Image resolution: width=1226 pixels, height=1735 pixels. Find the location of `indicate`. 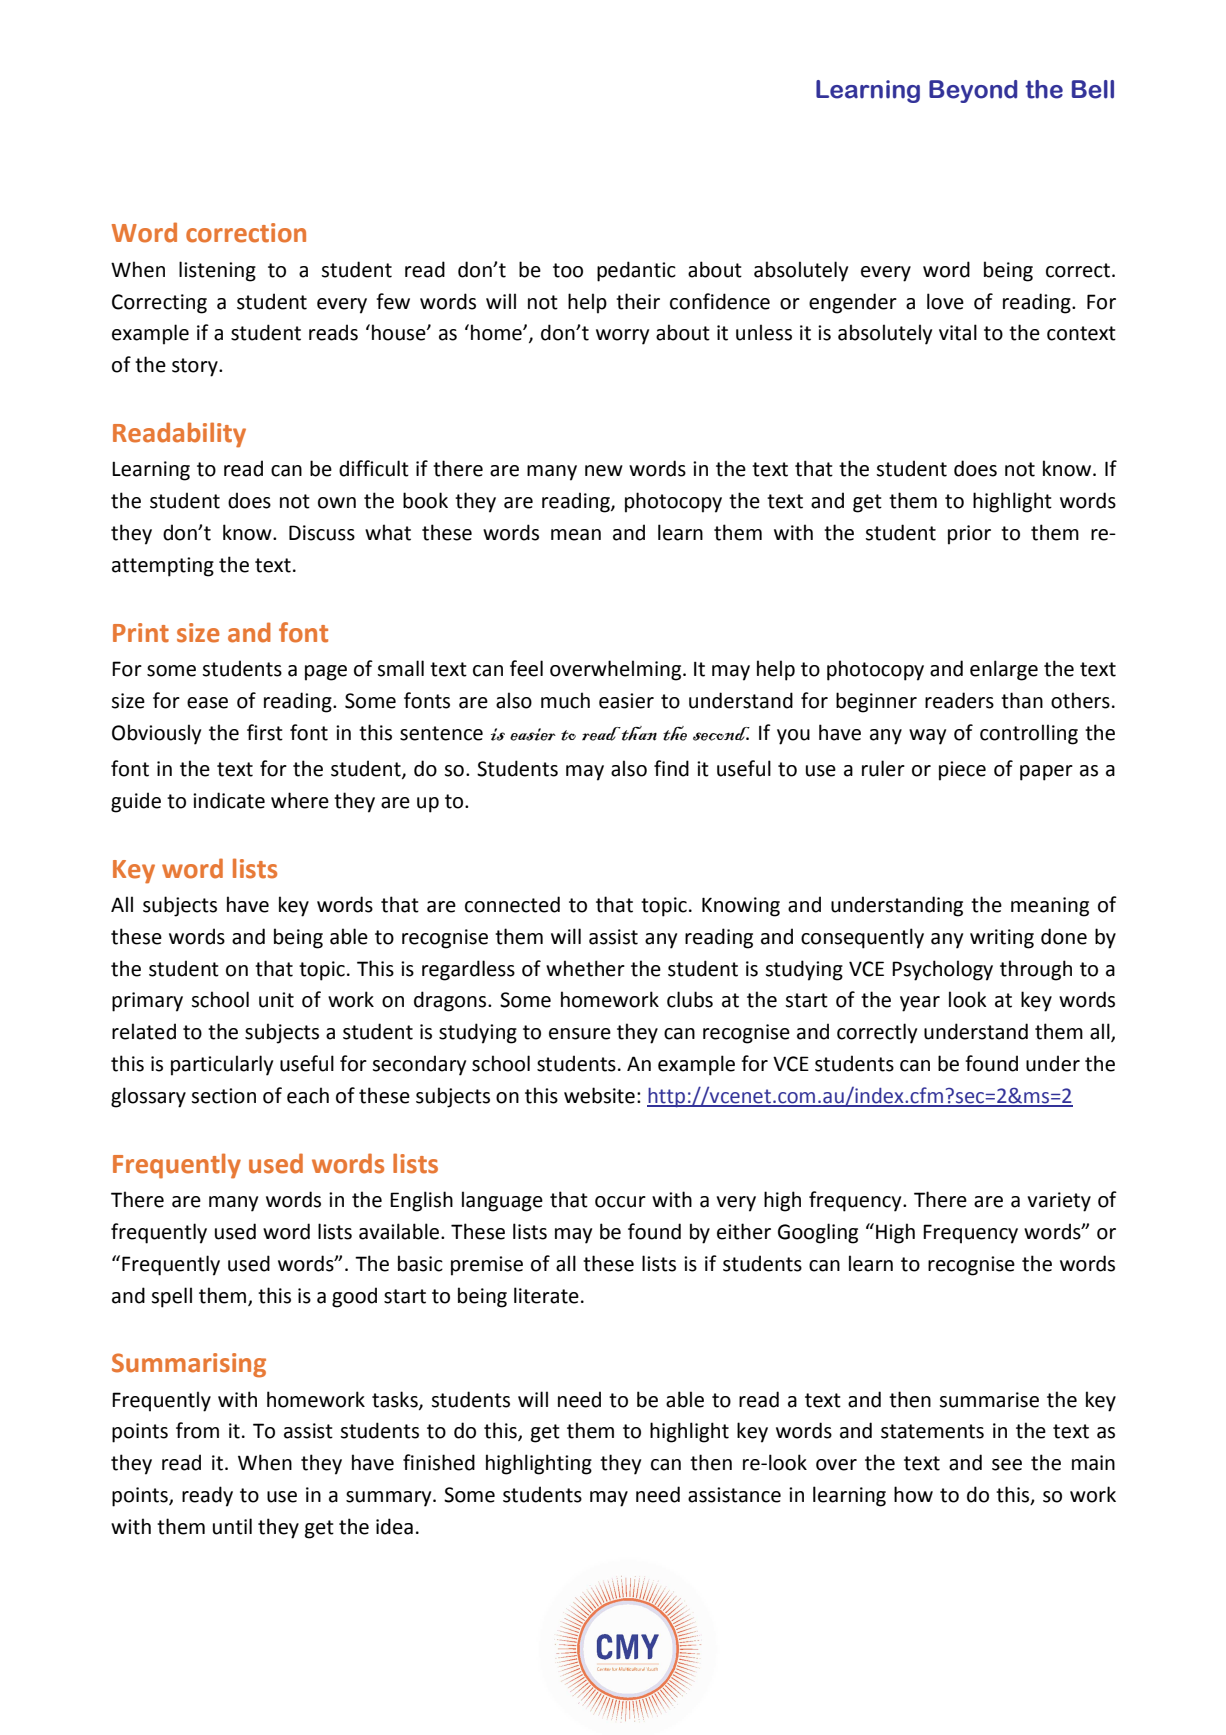

indicate is located at coordinates (229, 800).
